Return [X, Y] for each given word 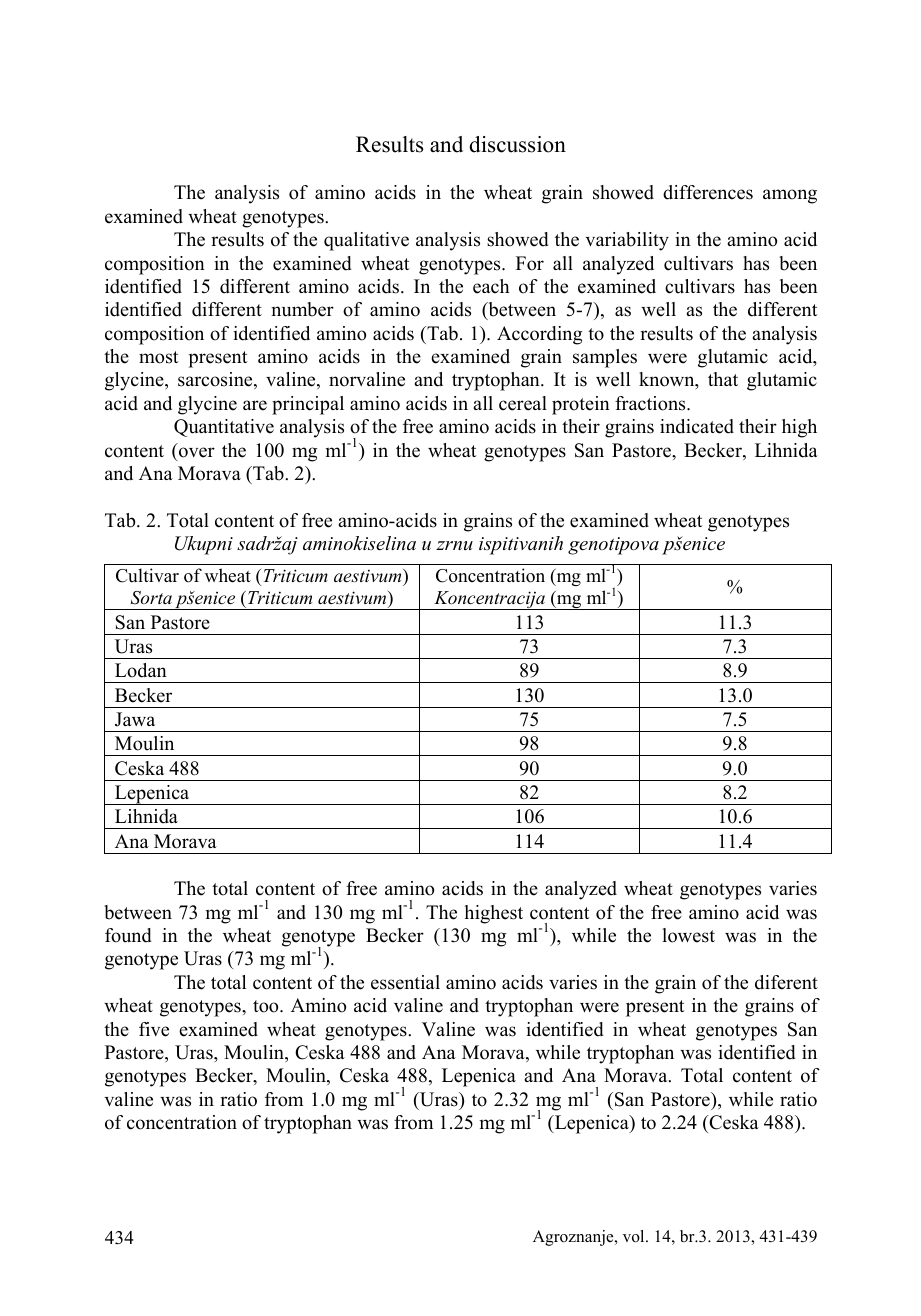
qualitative [366, 241]
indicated [697, 426]
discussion [517, 144]
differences [708, 192]
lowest [689, 935]
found [128, 935]
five [154, 1029]
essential [405, 982]
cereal [523, 403]
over [197, 452]
